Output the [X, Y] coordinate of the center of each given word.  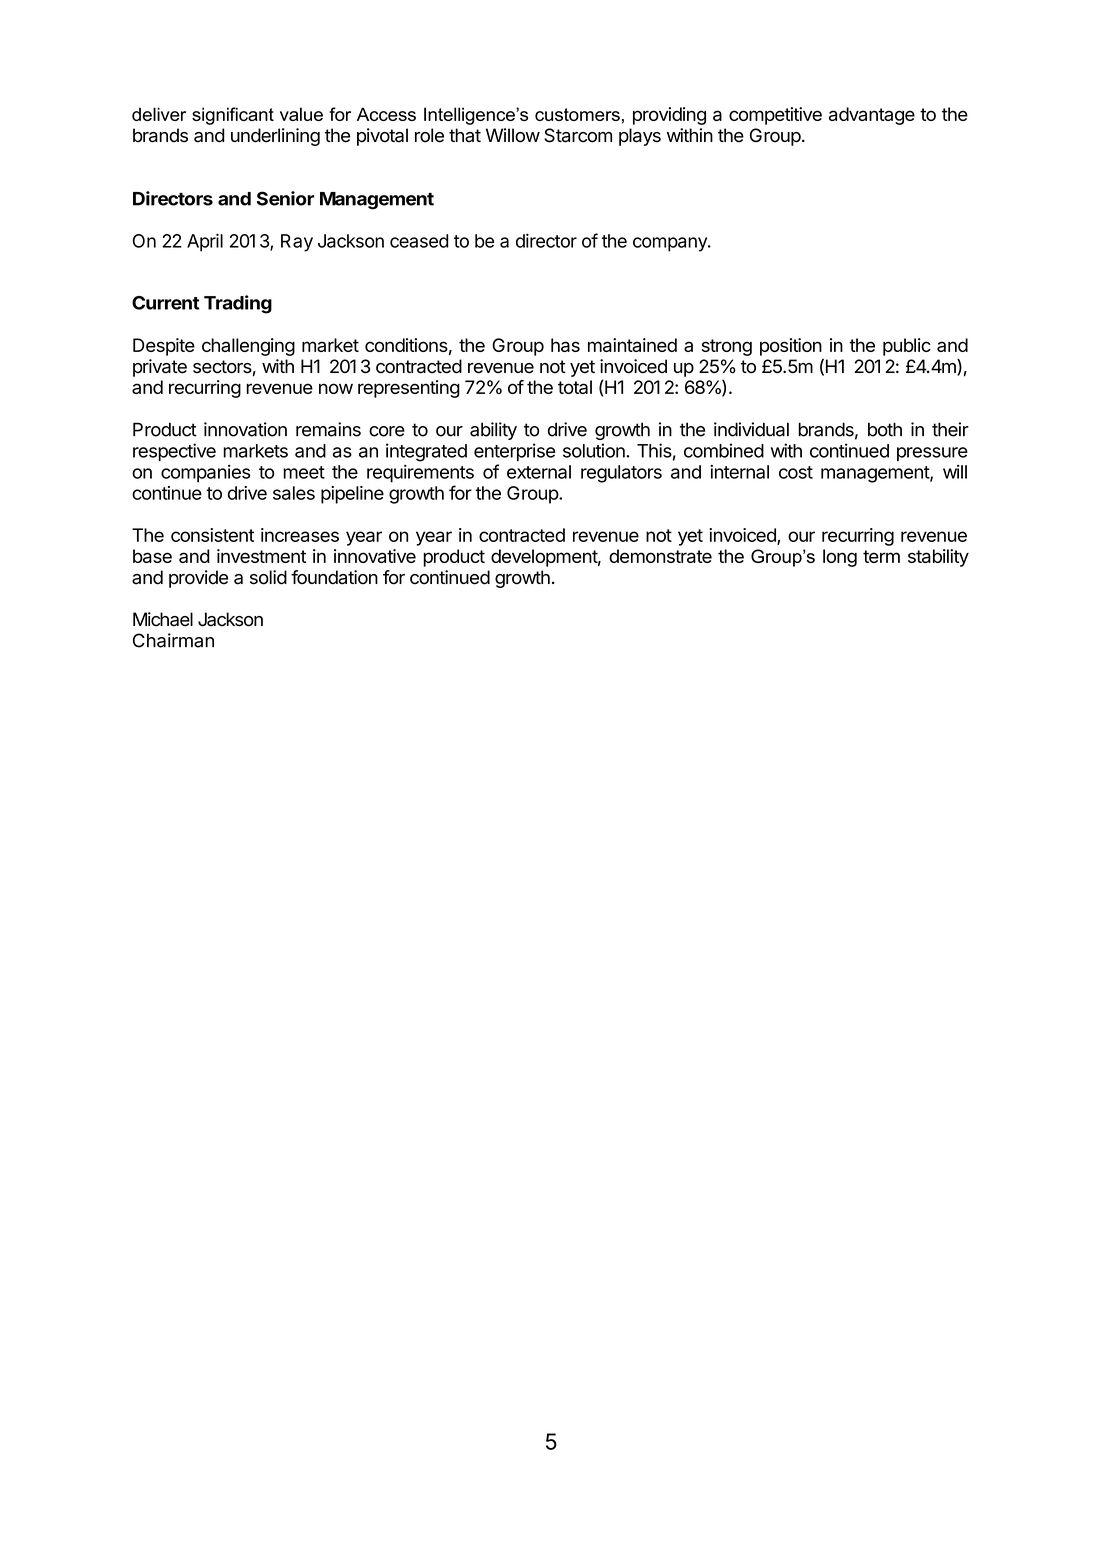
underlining [275, 137]
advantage [872, 116]
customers [577, 114]
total [575, 387]
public [907, 347]
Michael [163, 619]
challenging [248, 347]
